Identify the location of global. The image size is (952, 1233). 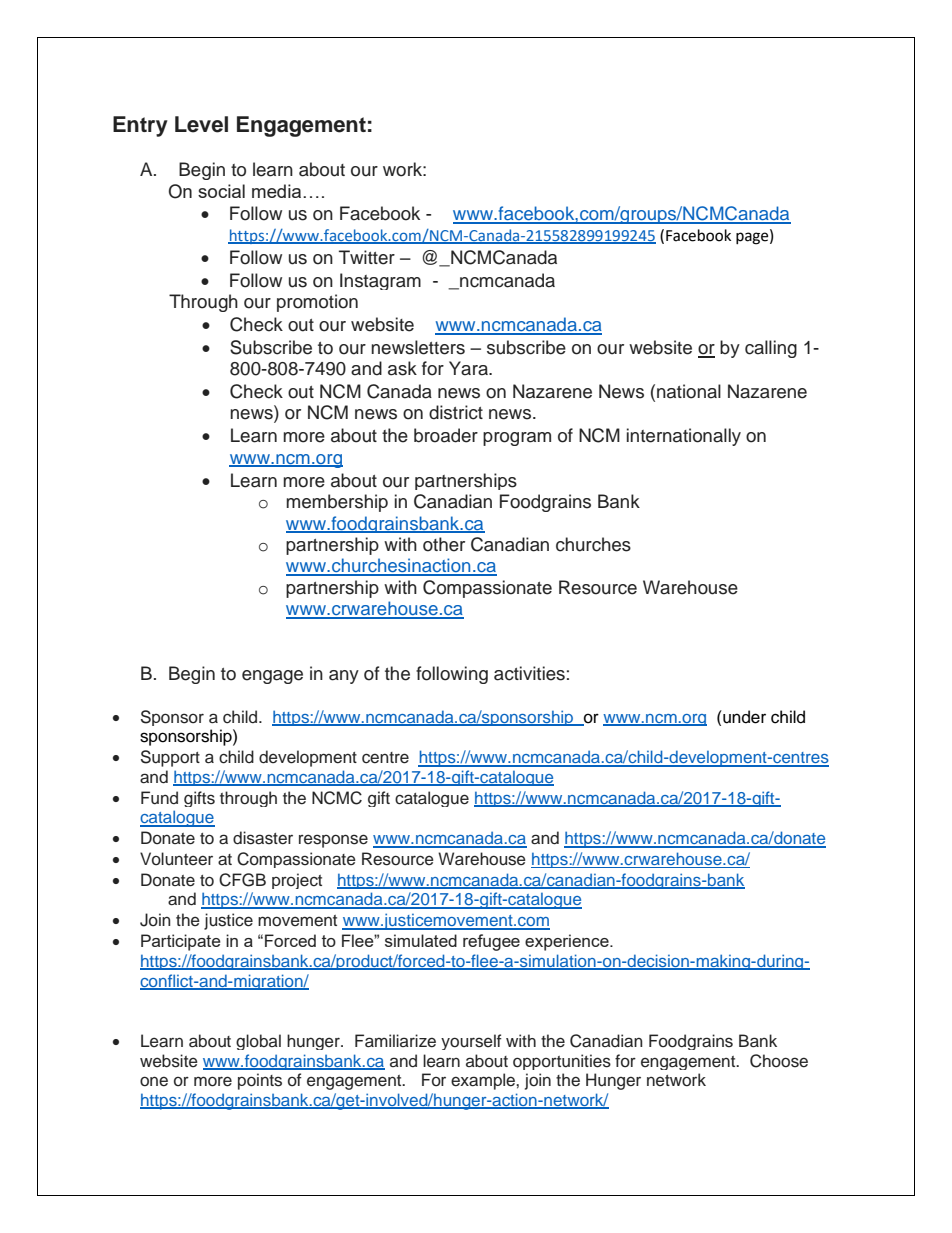
(258, 1042).
